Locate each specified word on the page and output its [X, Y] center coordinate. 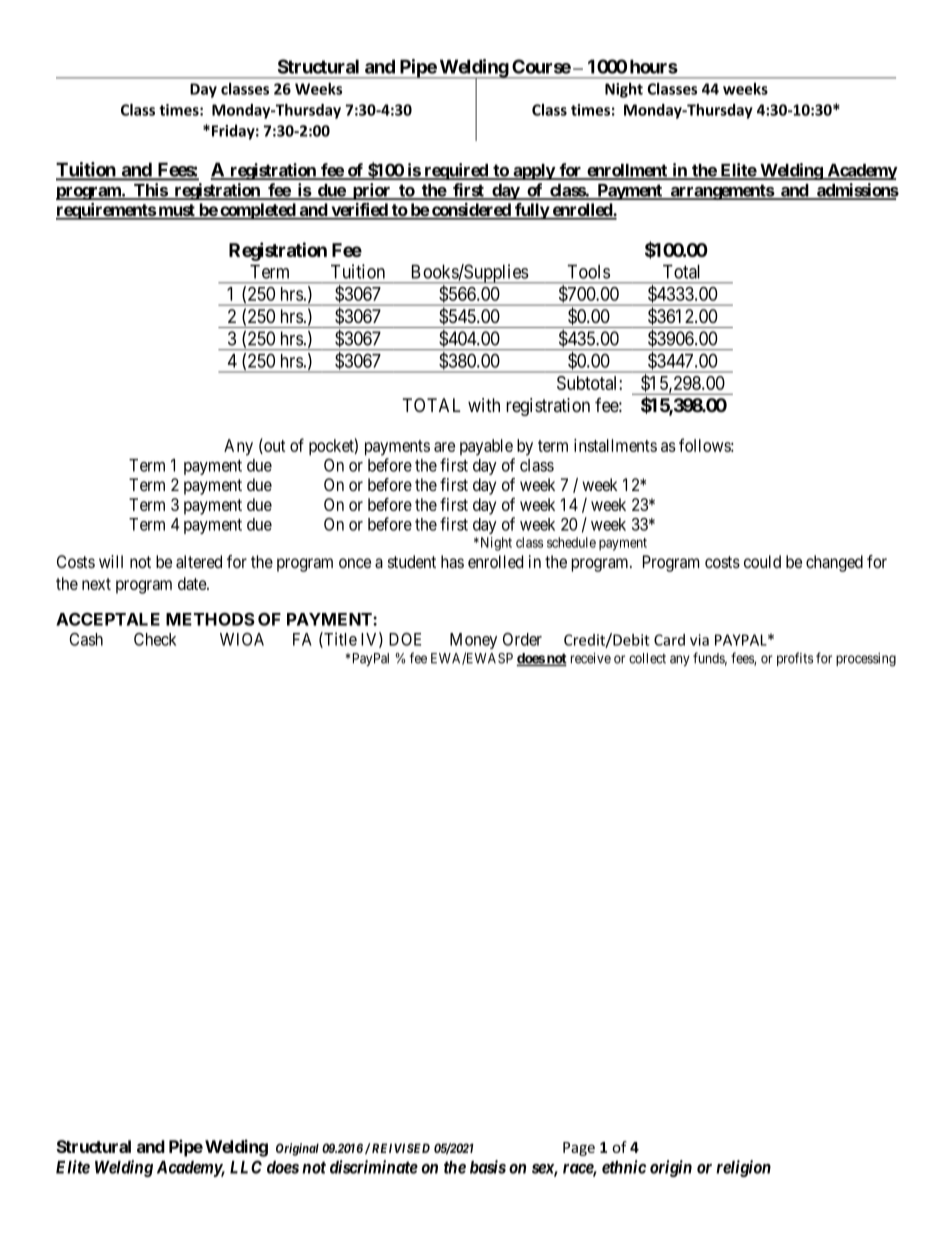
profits [795, 659]
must [176, 211]
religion [743, 1168]
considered [471, 211]
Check [155, 639]
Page [579, 1149]
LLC [246, 1167]
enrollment [627, 171]
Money [473, 641]
